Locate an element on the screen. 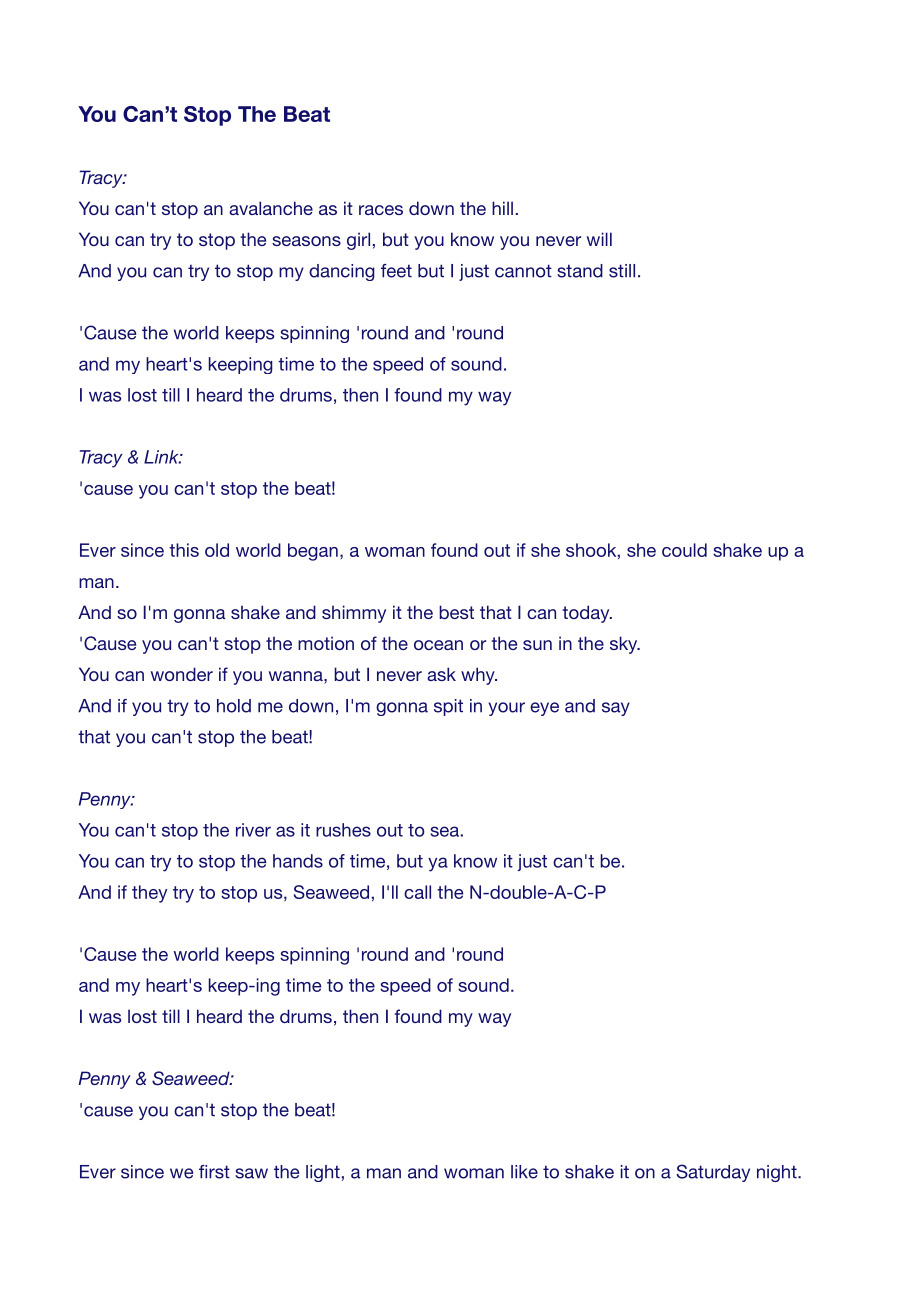 This screenshot has width=924, height=1308. best is located at coordinates (456, 612).
